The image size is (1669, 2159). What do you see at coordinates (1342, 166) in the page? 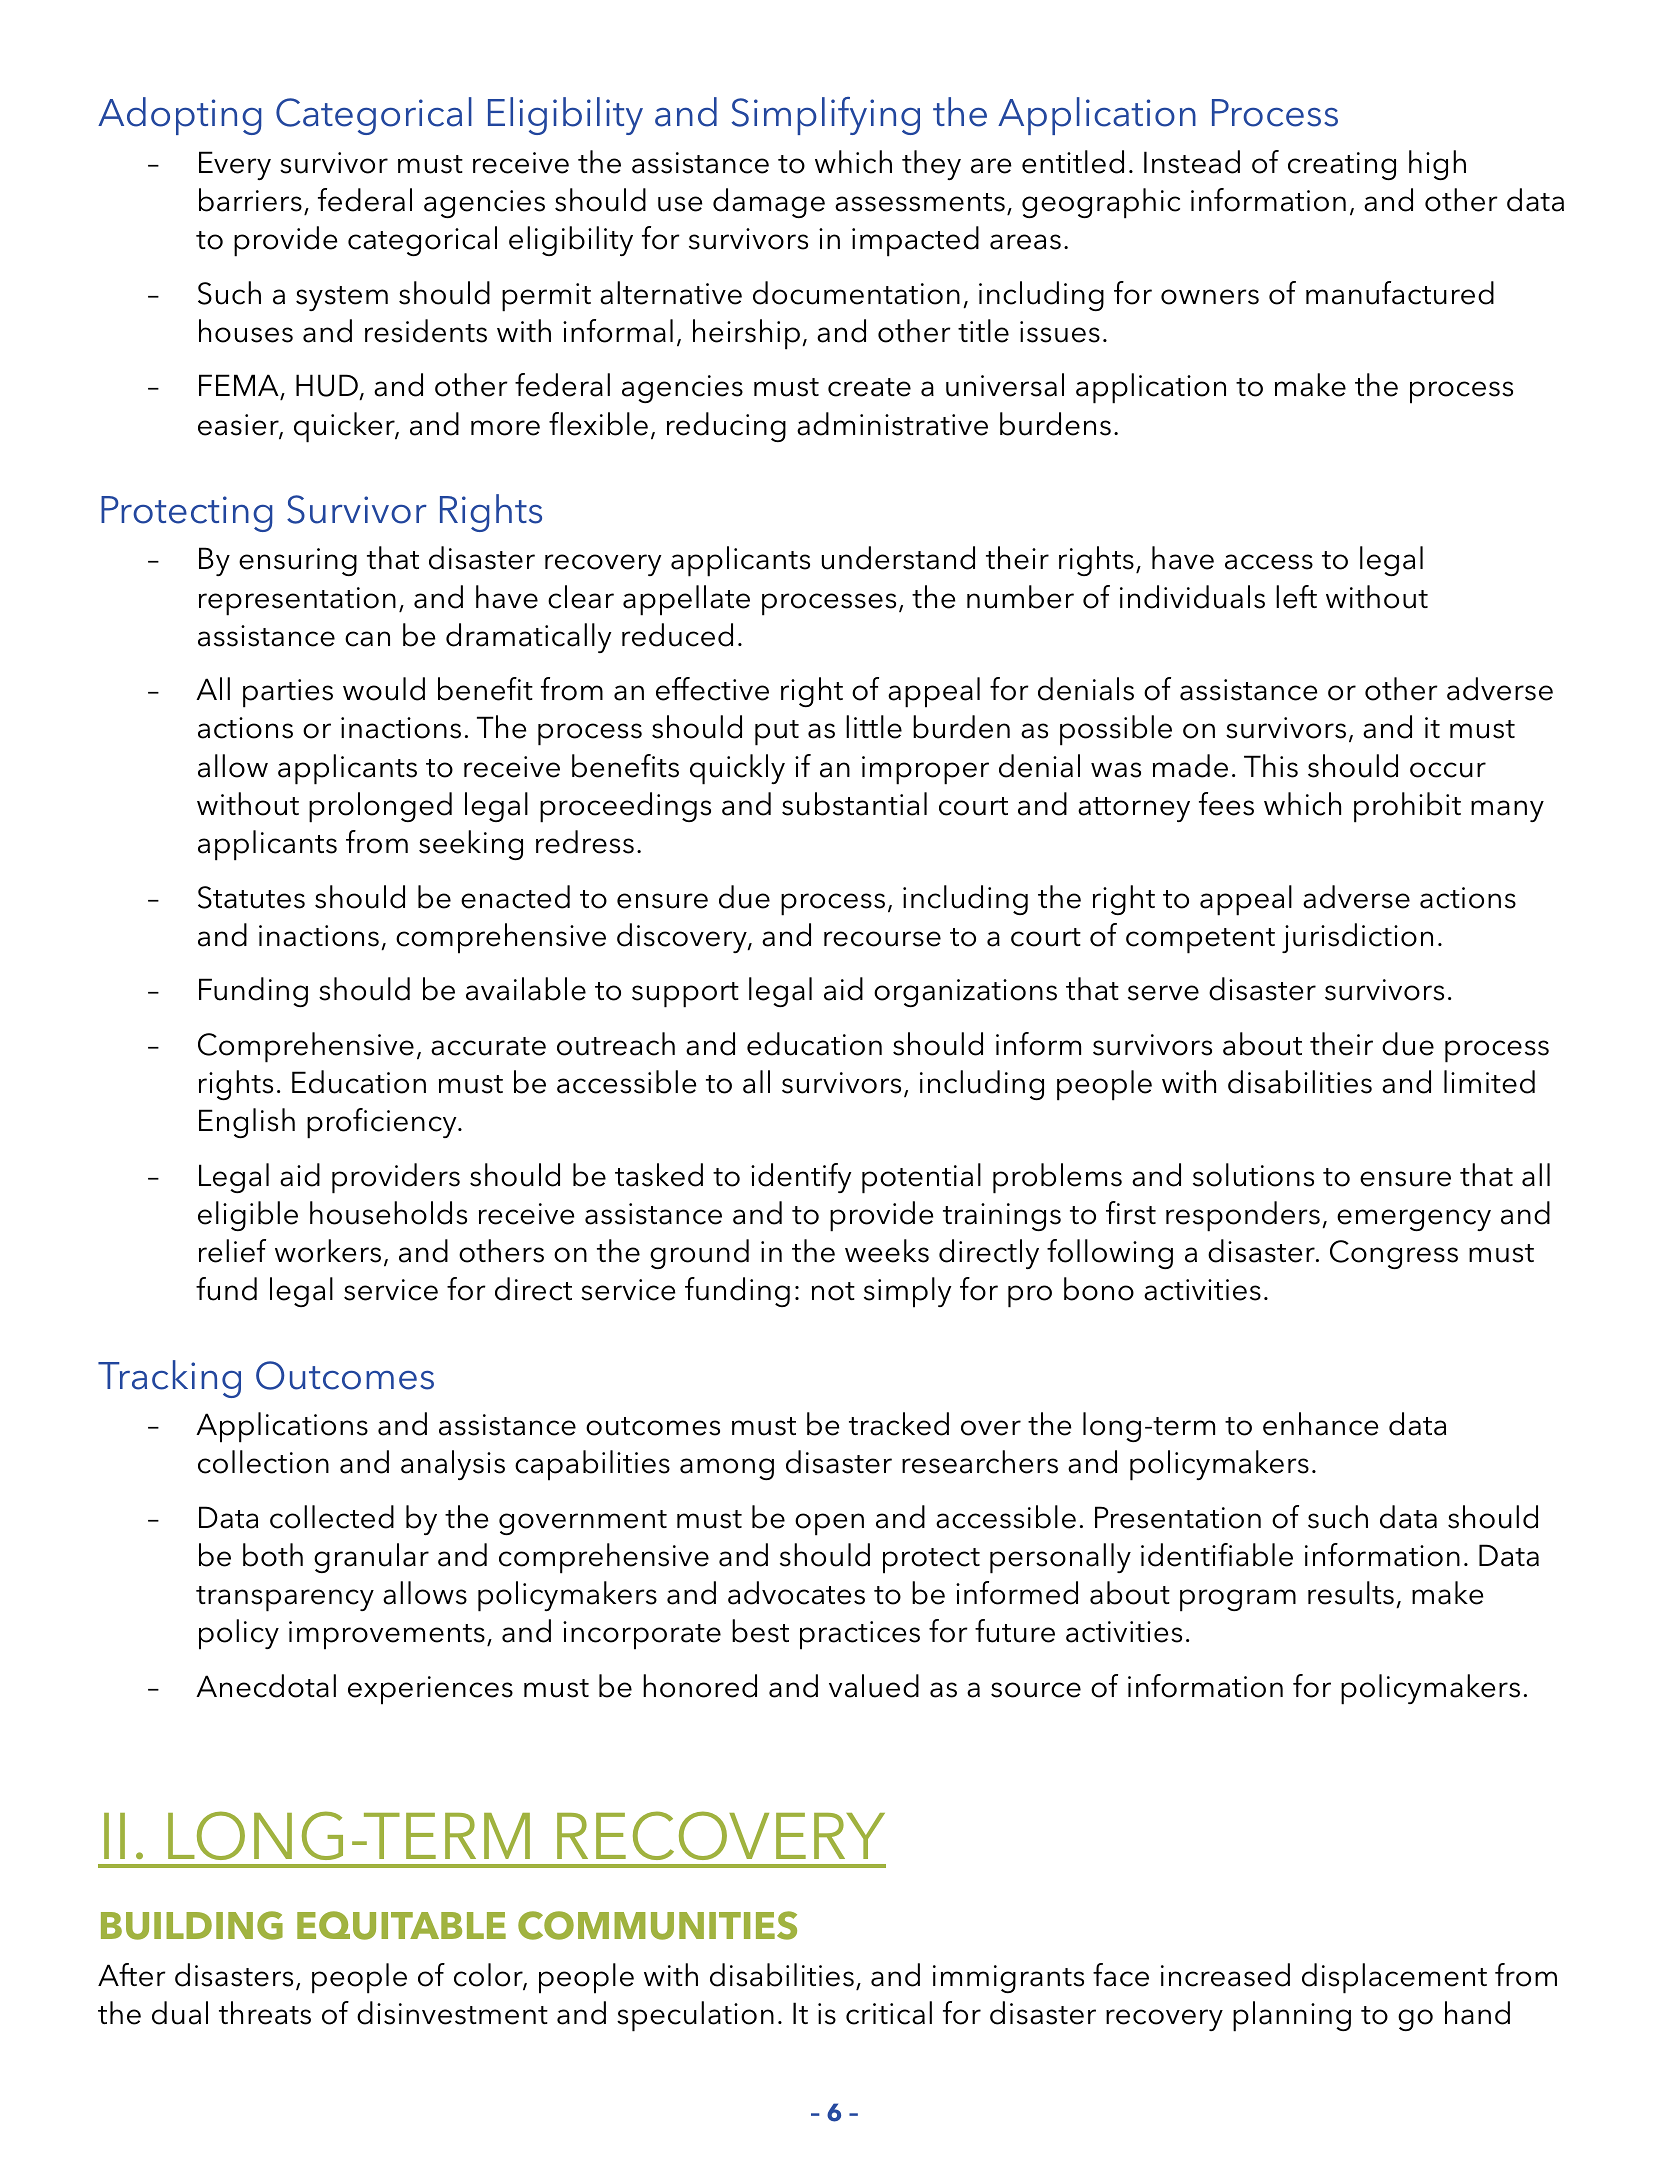
I see `creating` at bounding box center [1342, 166].
